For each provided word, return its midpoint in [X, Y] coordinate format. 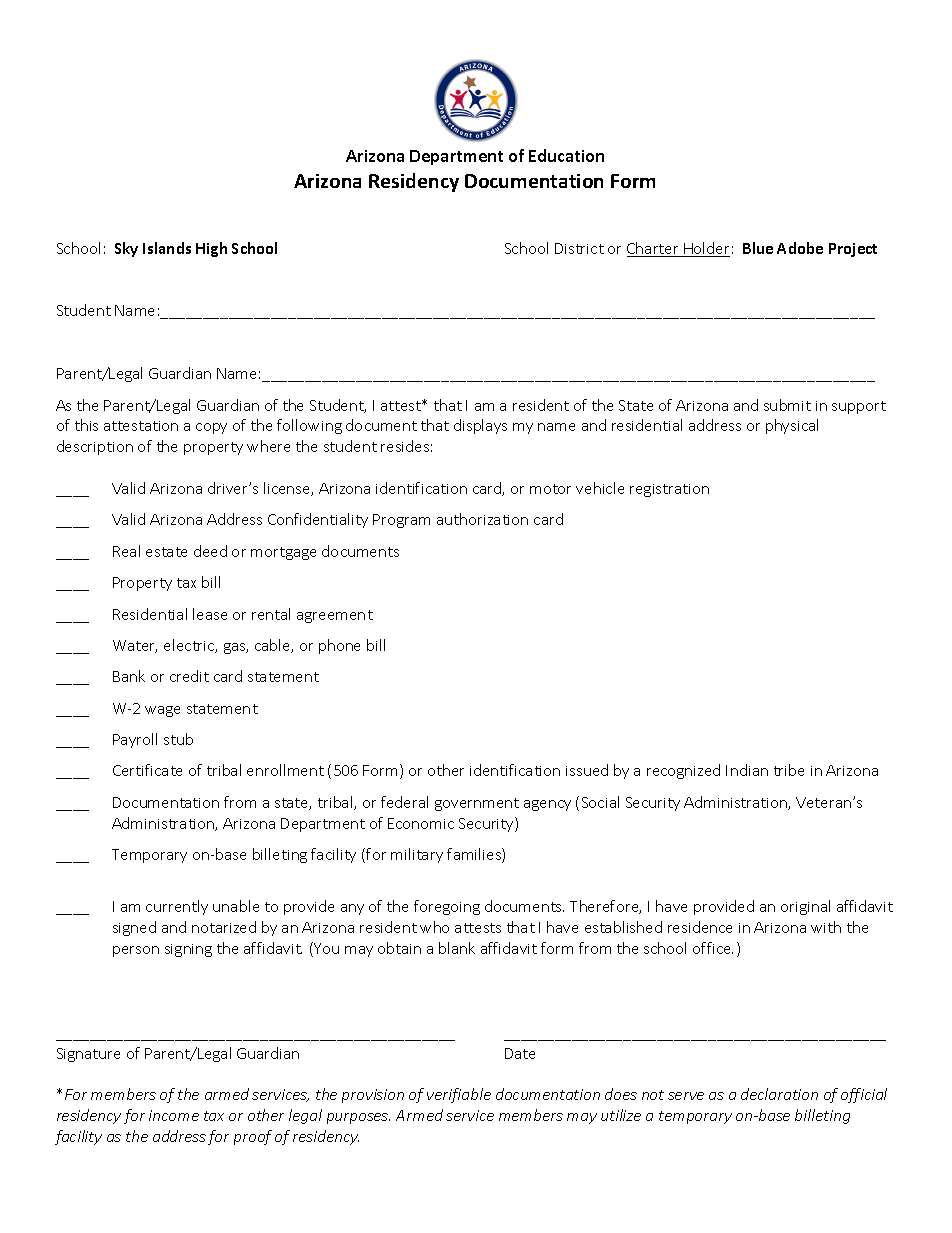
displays [480, 426]
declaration [779, 1094]
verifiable [459, 1095]
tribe [789, 770]
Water [135, 646]
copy [211, 428]
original [805, 907]
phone [339, 646]
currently [177, 907]
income [174, 1115]
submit [787, 405]
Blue [758, 248]
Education [566, 155]
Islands [167, 248]
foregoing [447, 907]
